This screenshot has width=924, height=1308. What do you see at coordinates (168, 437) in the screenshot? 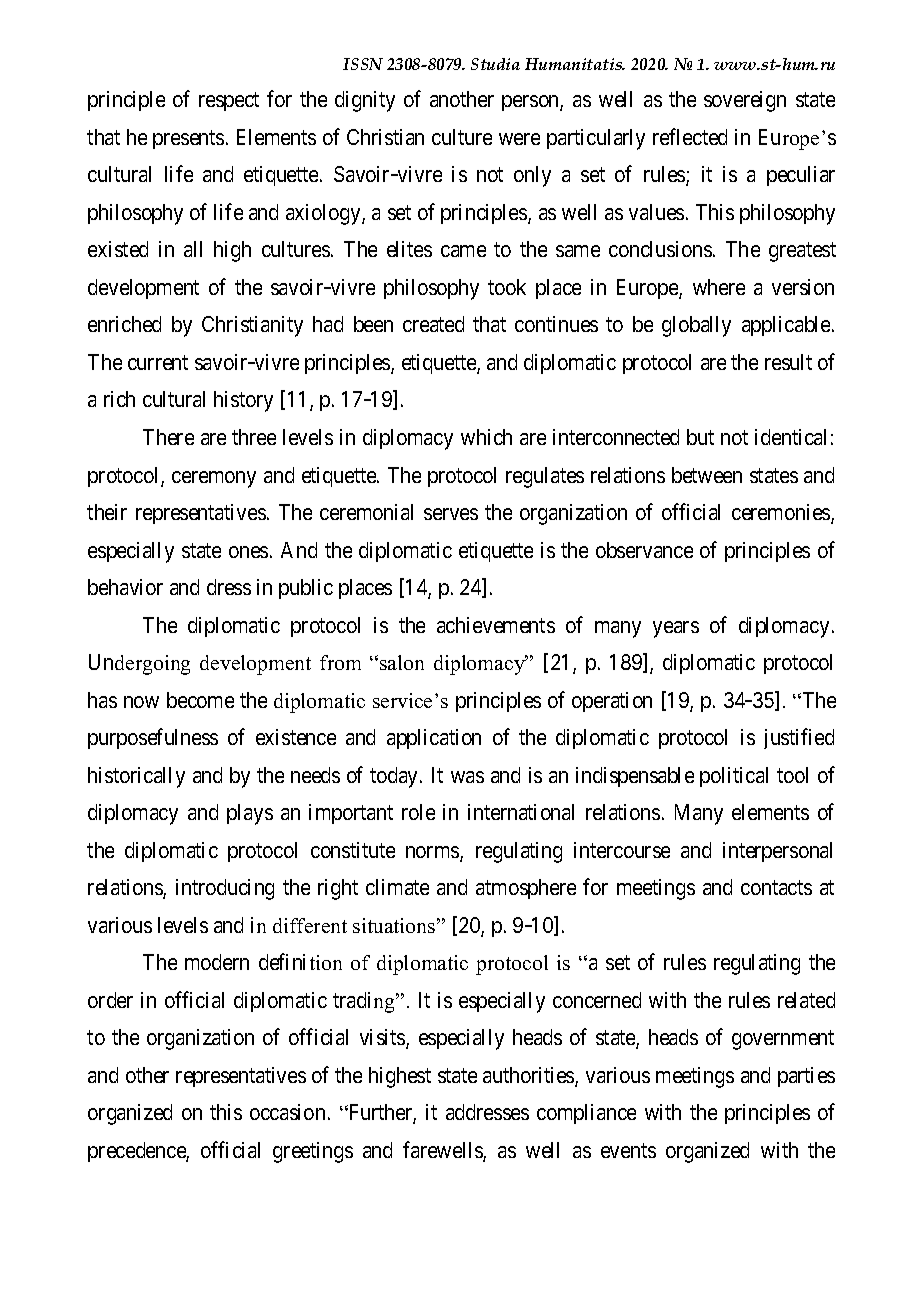
I see `There` at bounding box center [168, 437].
